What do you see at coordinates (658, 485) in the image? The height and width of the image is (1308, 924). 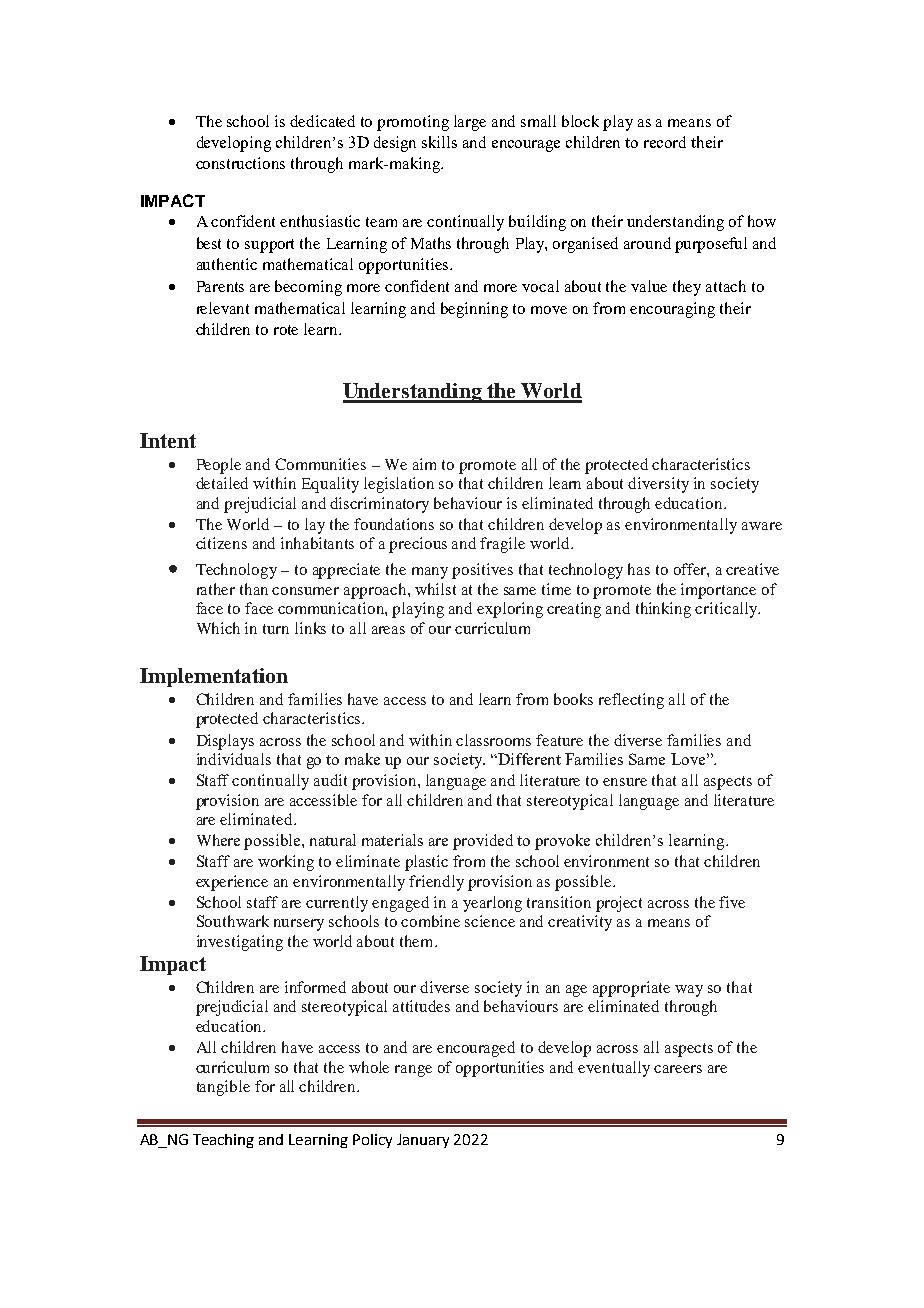 I see `diversity` at bounding box center [658, 485].
